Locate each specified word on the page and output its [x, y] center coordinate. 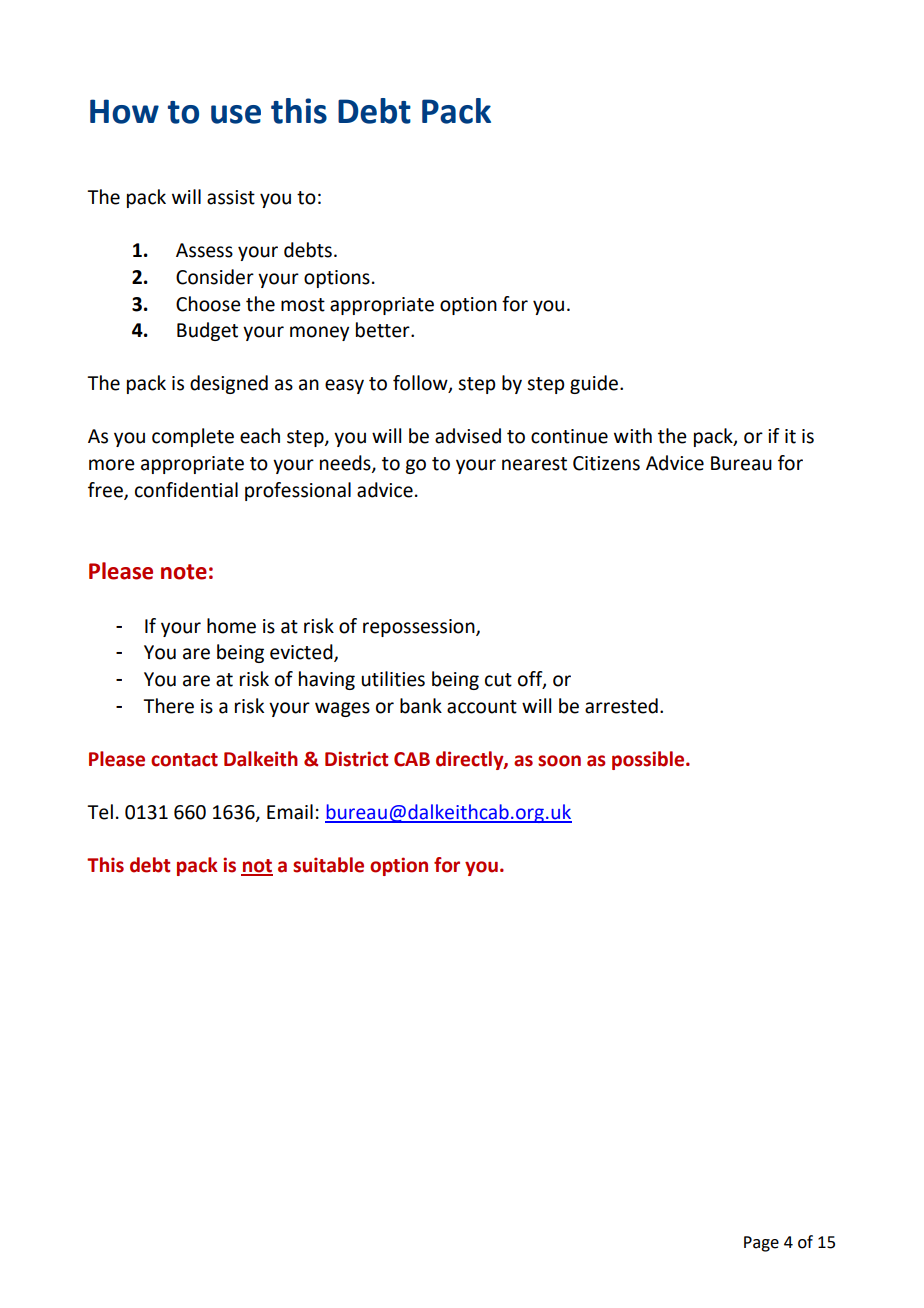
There [168, 706]
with [633, 436]
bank [421, 706]
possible [649, 760]
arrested [621, 706]
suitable [328, 865]
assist [231, 197]
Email [290, 812]
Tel [100, 812]
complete [193, 437]
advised [468, 436]
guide [595, 384]
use [236, 114]
